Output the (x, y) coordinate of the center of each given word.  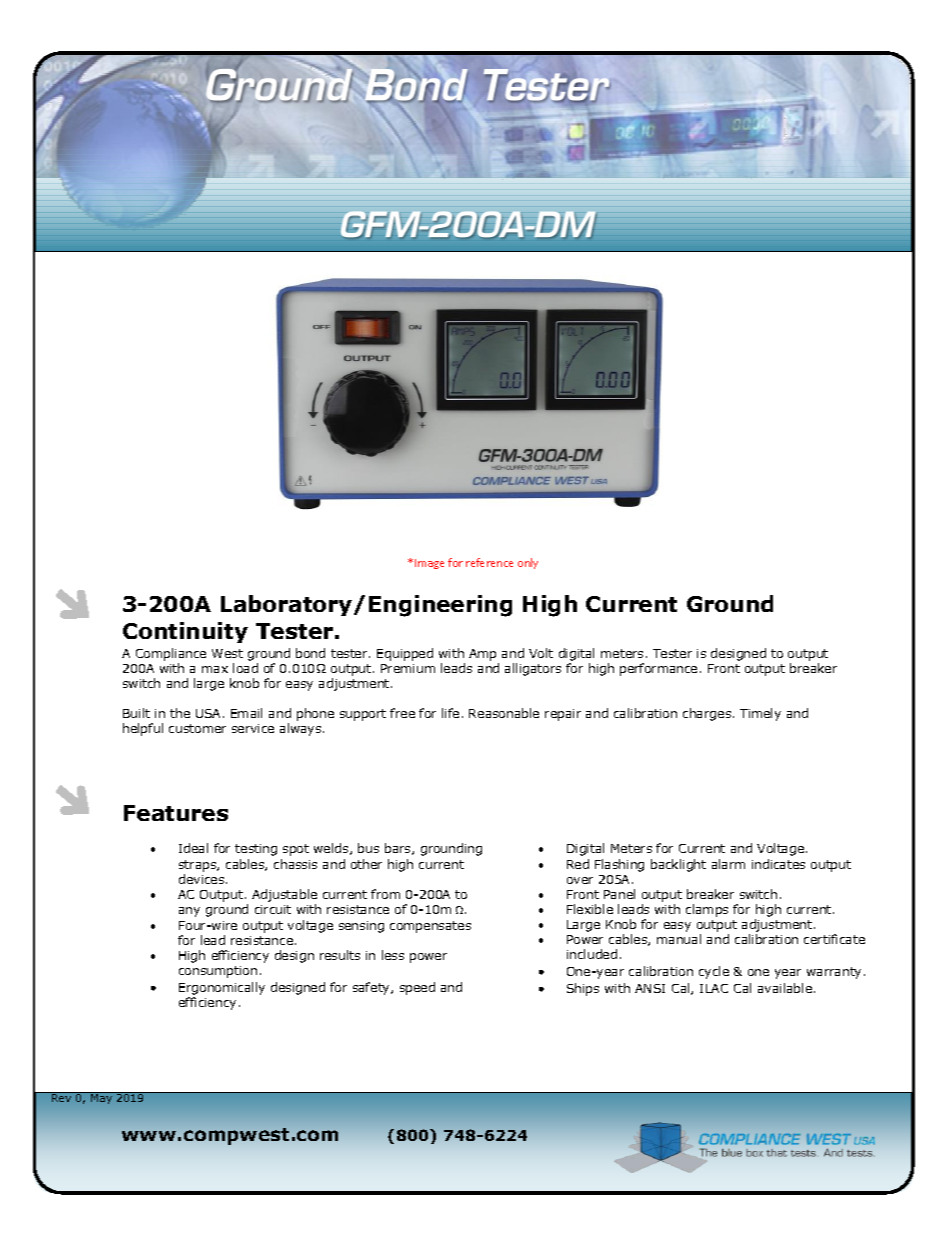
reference (489, 562)
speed (417, 988)
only (528, 563)
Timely (760, 714)
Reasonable (504, 713)
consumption (218, 972)
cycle (714, 972)
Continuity (185, 632)
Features (176, 813)
